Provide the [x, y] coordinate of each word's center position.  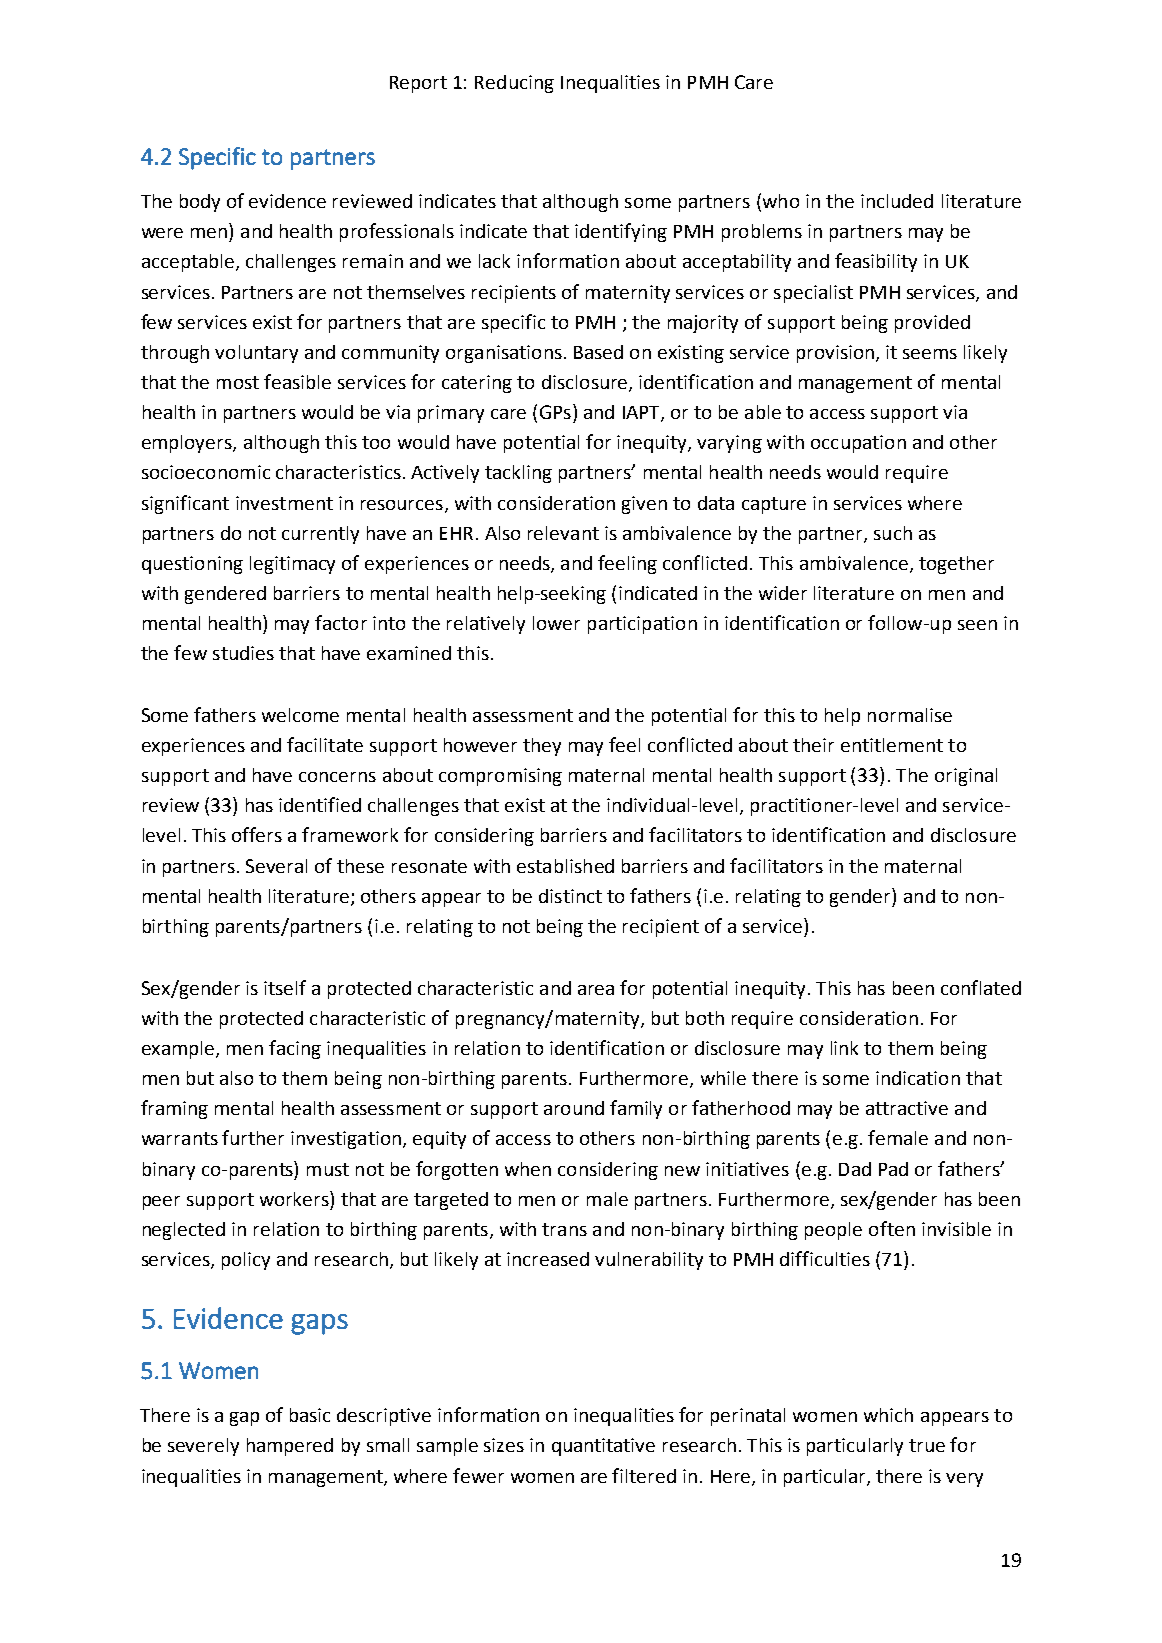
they [542, 747]
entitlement [892, 745]
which [888, 1415]
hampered [290, 1447]
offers [257, 834]
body [200, 203]
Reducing [514, 84]
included [897, 201]
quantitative [603, 1447]
